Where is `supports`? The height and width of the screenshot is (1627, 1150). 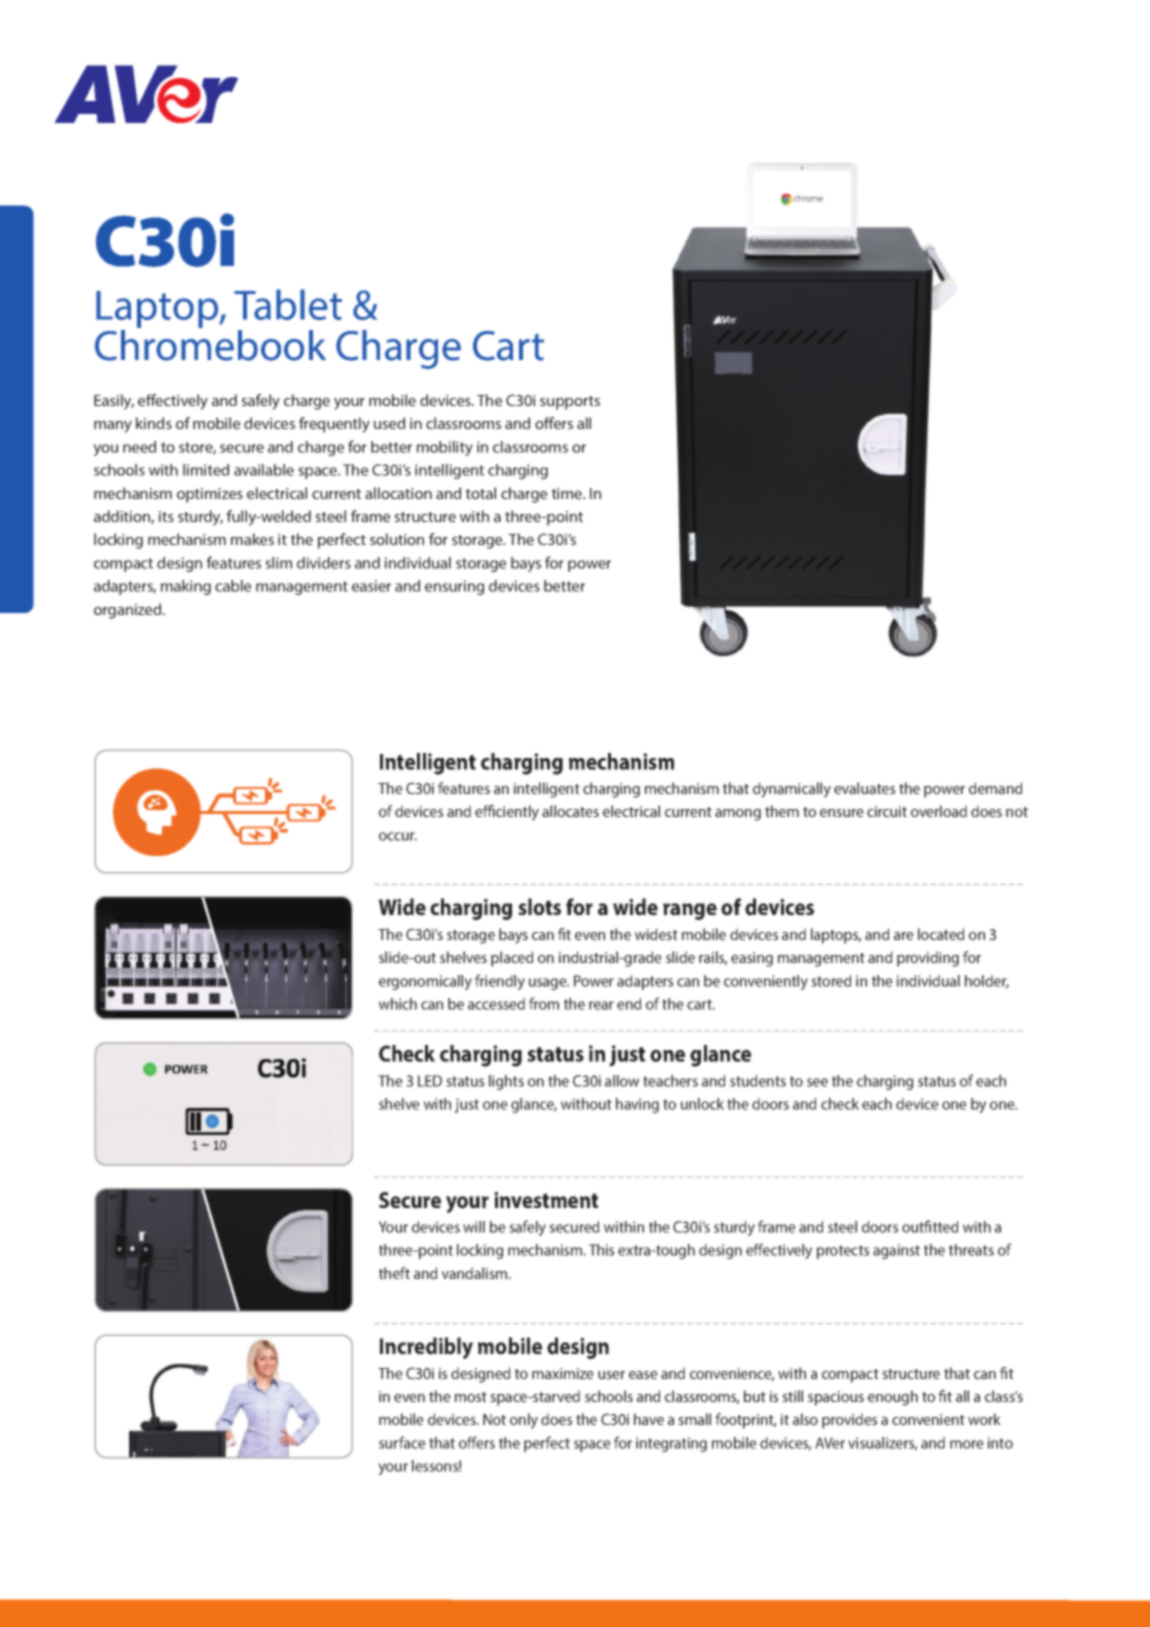
supports is located at coordinates (570, 403).
